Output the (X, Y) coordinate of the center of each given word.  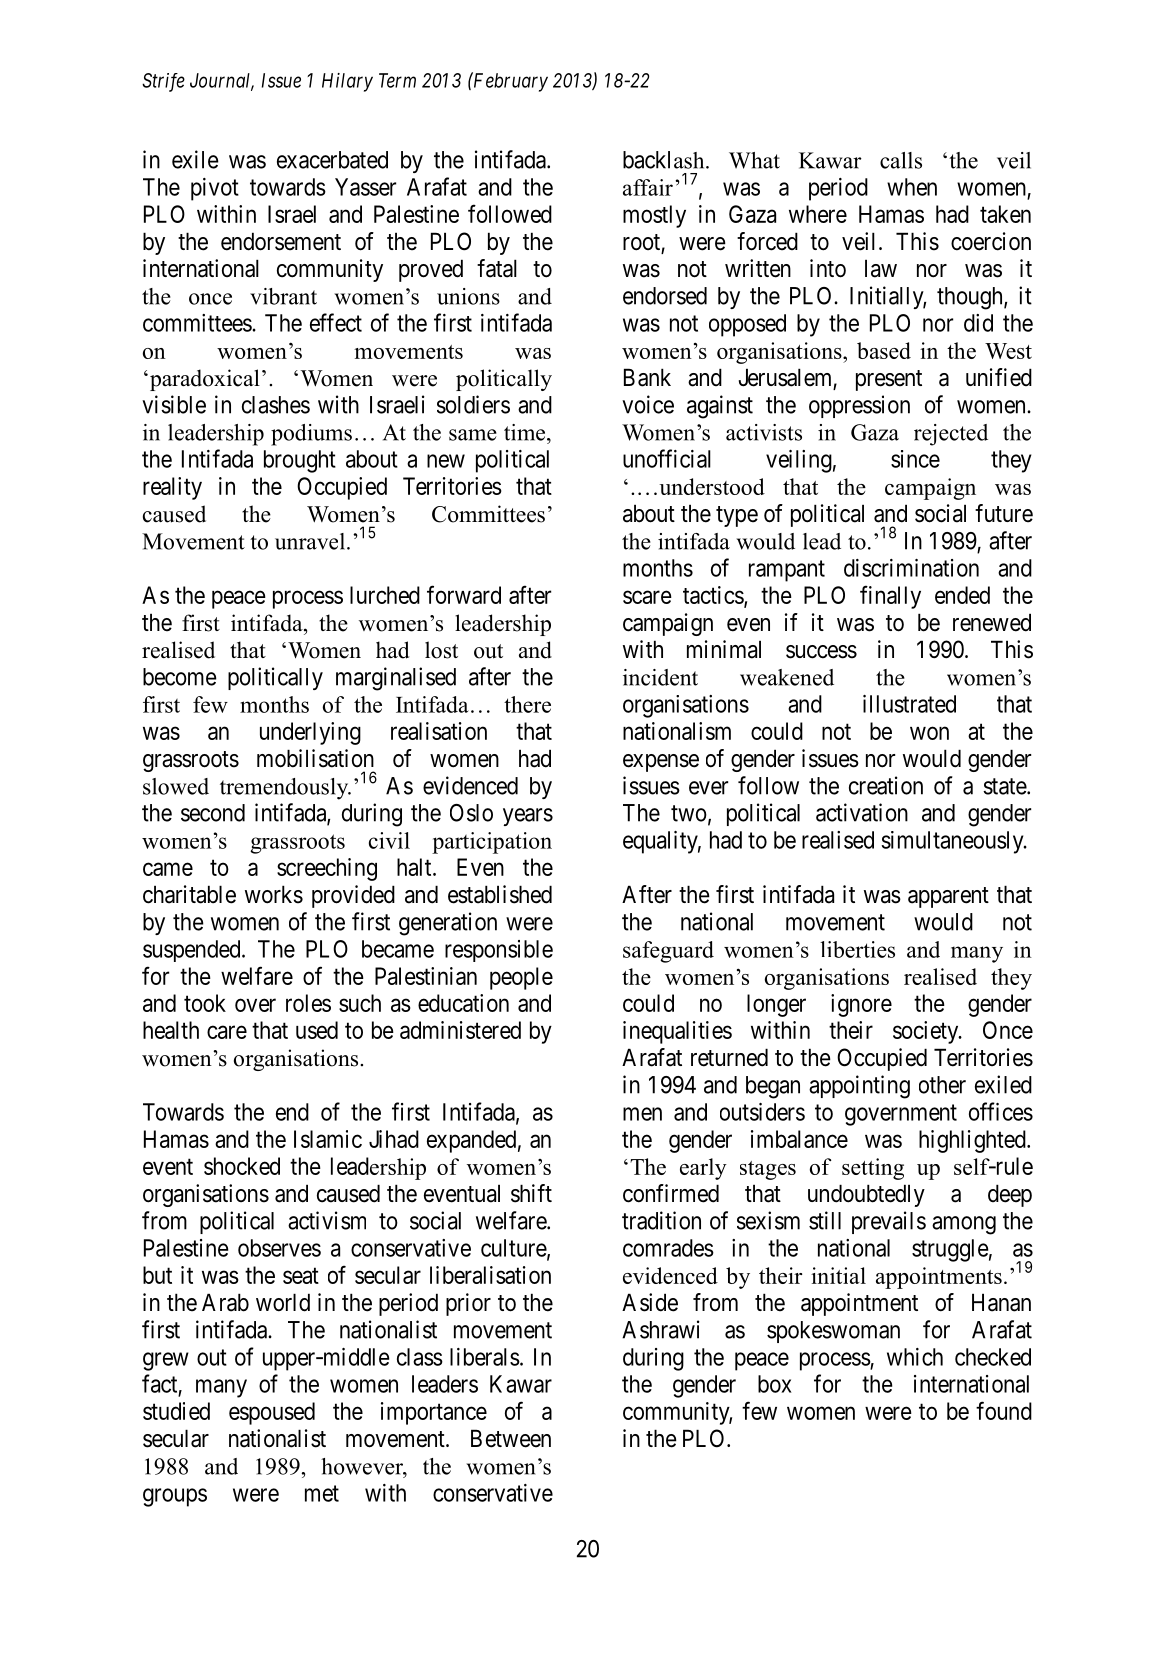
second (213, 813)
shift (531, 1193)
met (322, 1493)
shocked (242, 1166)
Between (511, 1438)
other (942, 1085)
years (528, 817)
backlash (665, 160)
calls (901, 160)
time (526, 432)
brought (300, 461)
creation (886, 785)
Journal (222, 81)
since (915, 459)
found (1004, 1410)
